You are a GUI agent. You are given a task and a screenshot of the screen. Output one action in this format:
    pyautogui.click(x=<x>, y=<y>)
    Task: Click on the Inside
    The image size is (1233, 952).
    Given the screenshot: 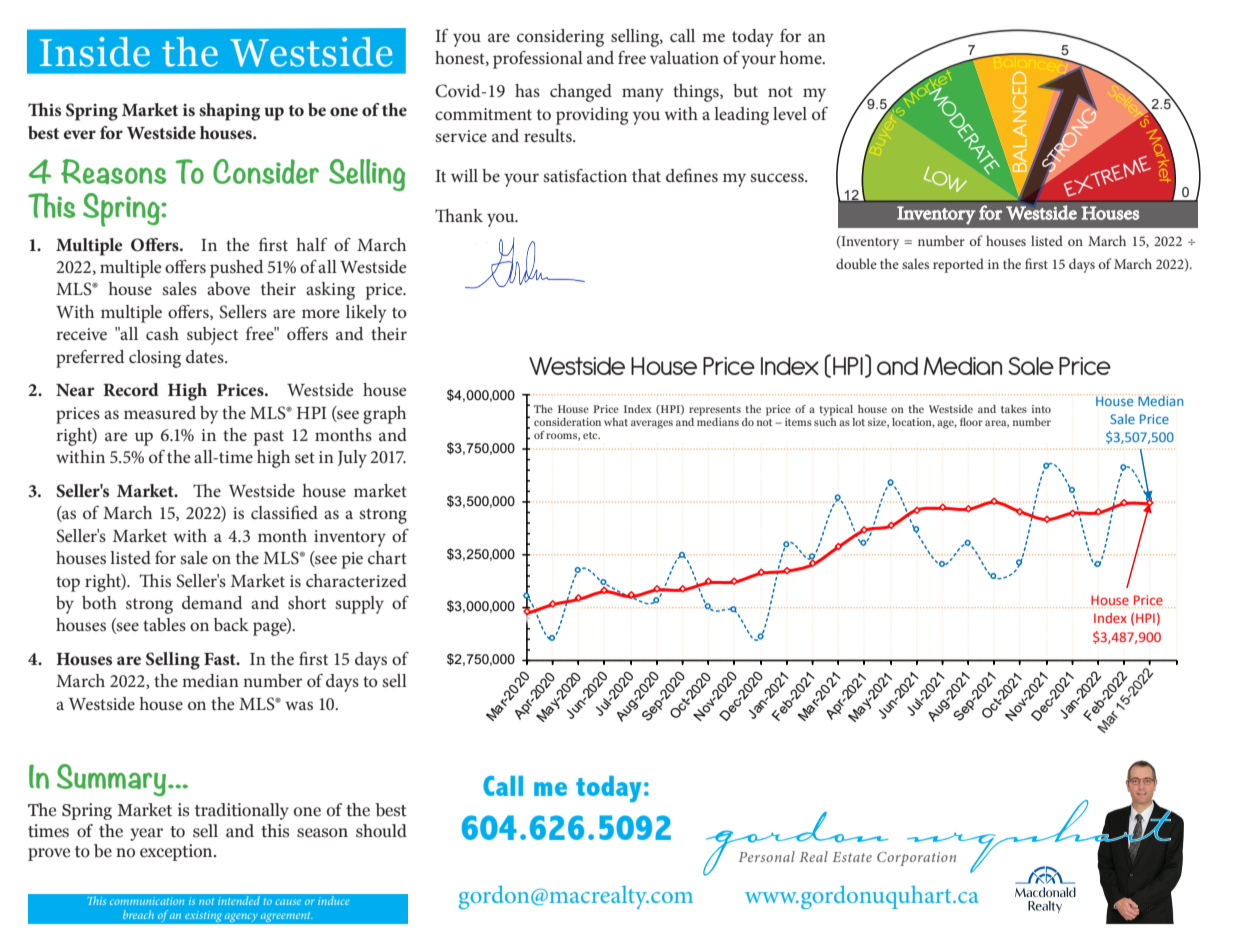 What is the action you would take?
    pyautogui.click(x=95, y=52)
